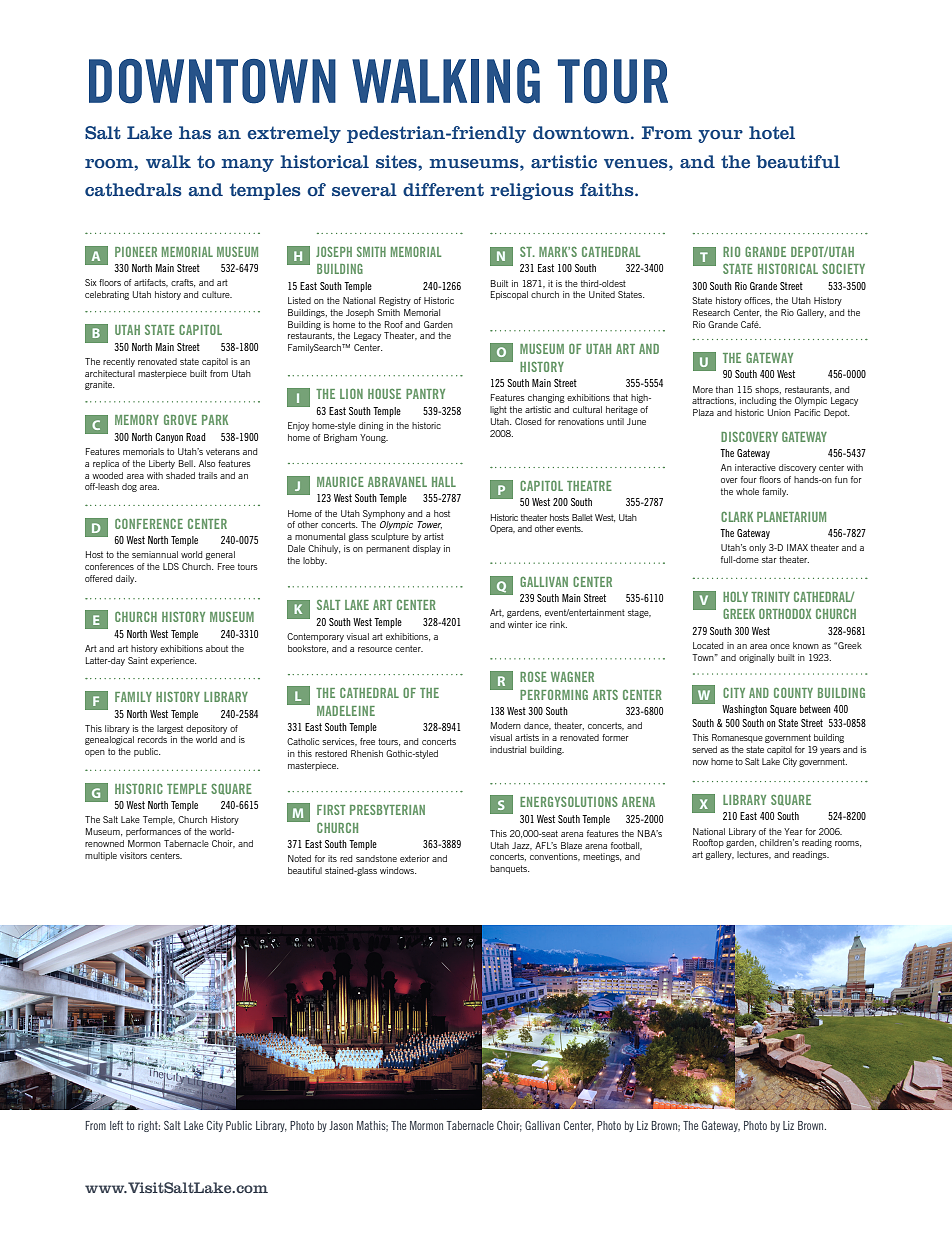 The image size is (952, 1237). Describe the element at coordinates (443, 190) in the page. I see `different` at that location.
